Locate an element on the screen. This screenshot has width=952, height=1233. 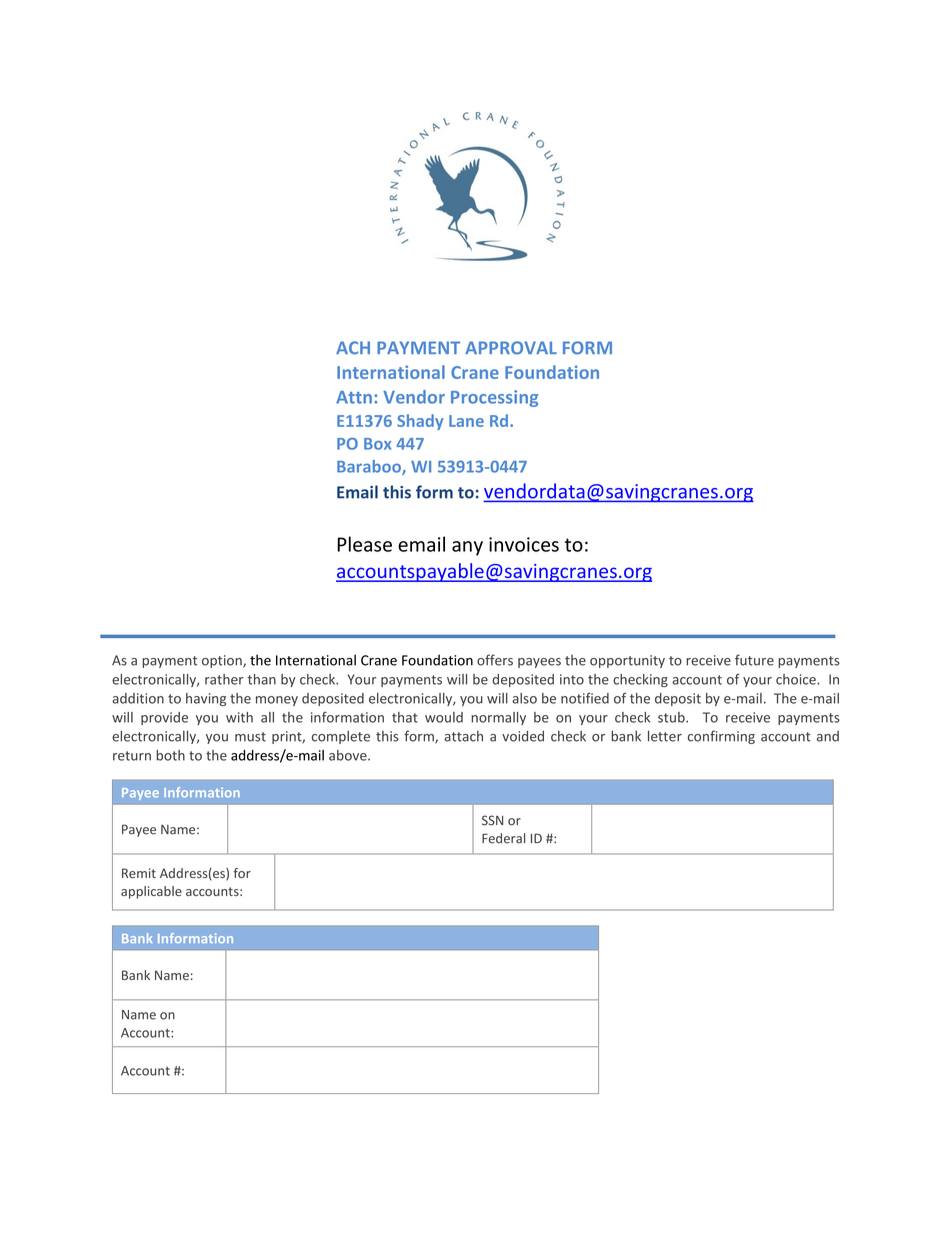
offers is located at coordinates (495, 660).
